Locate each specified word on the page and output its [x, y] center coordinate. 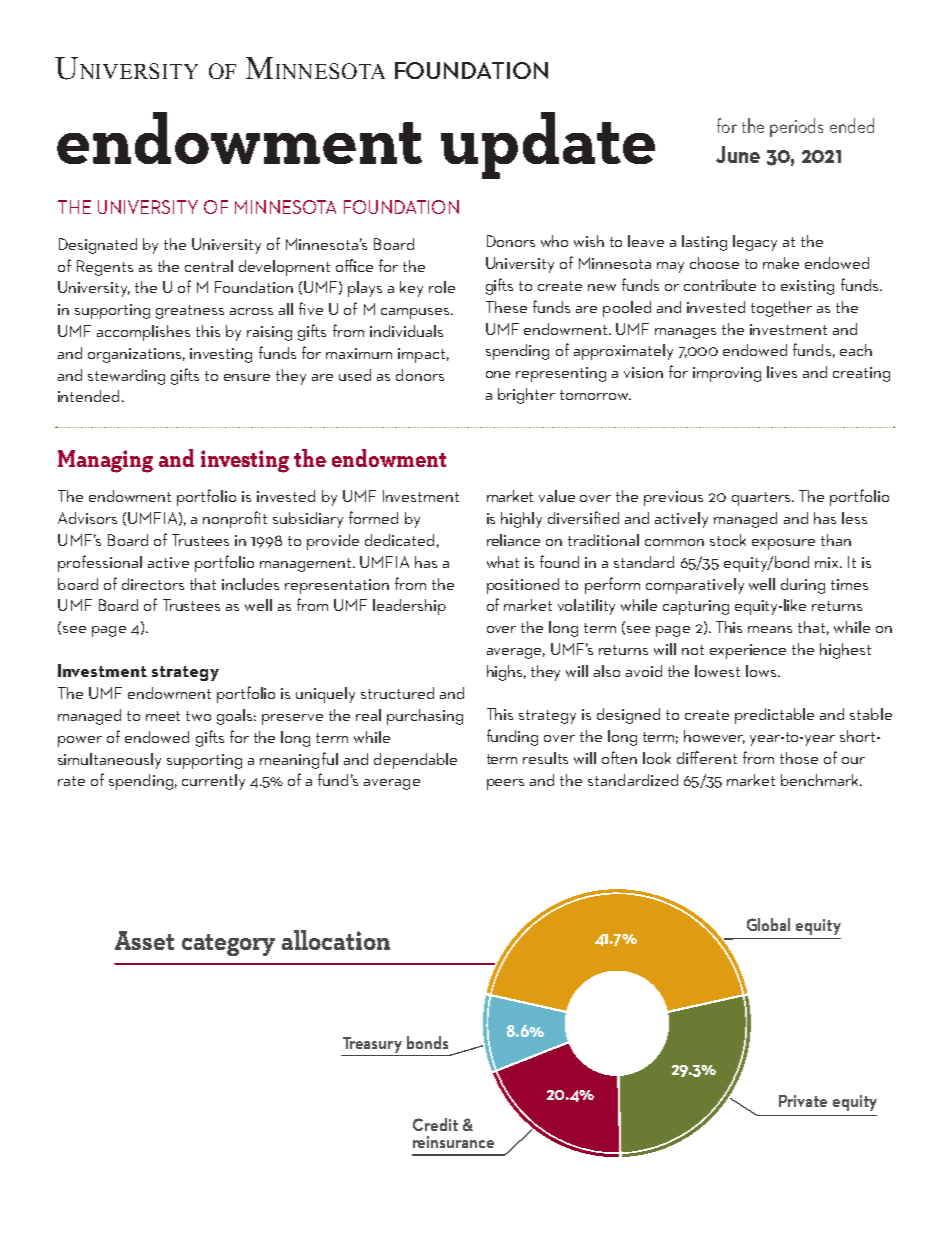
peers [505, 784]
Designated [98, 246]
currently [213, 782]
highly [521, 520]
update [548, 145]
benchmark [821, 780]
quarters [761, 499]
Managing [105, 461]
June [738, 154]
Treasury [372, 1045]
